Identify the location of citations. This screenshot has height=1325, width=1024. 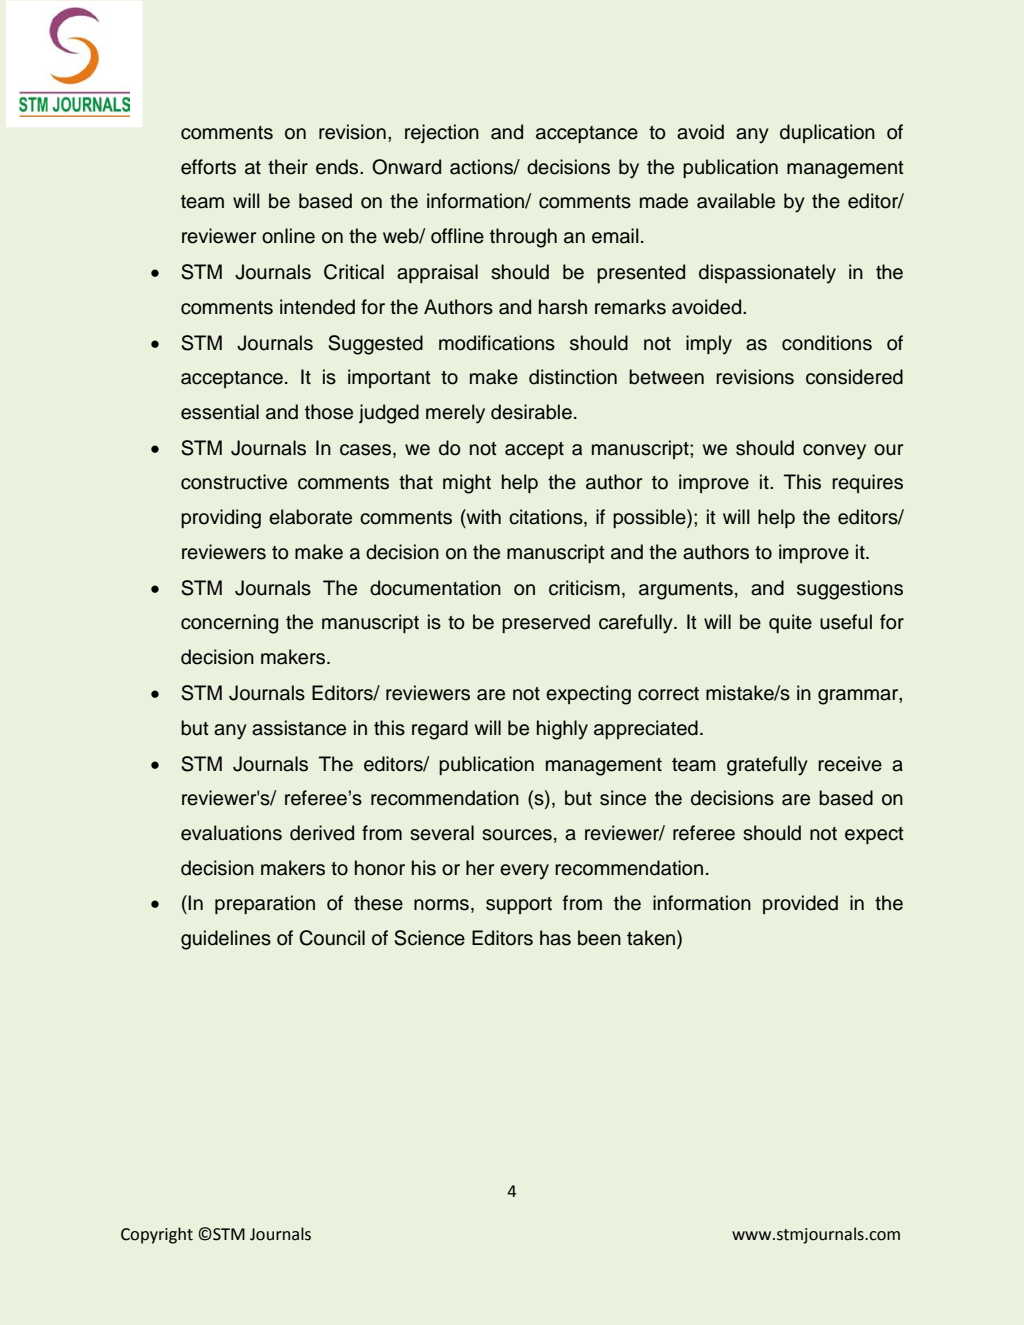
(547, 518).
